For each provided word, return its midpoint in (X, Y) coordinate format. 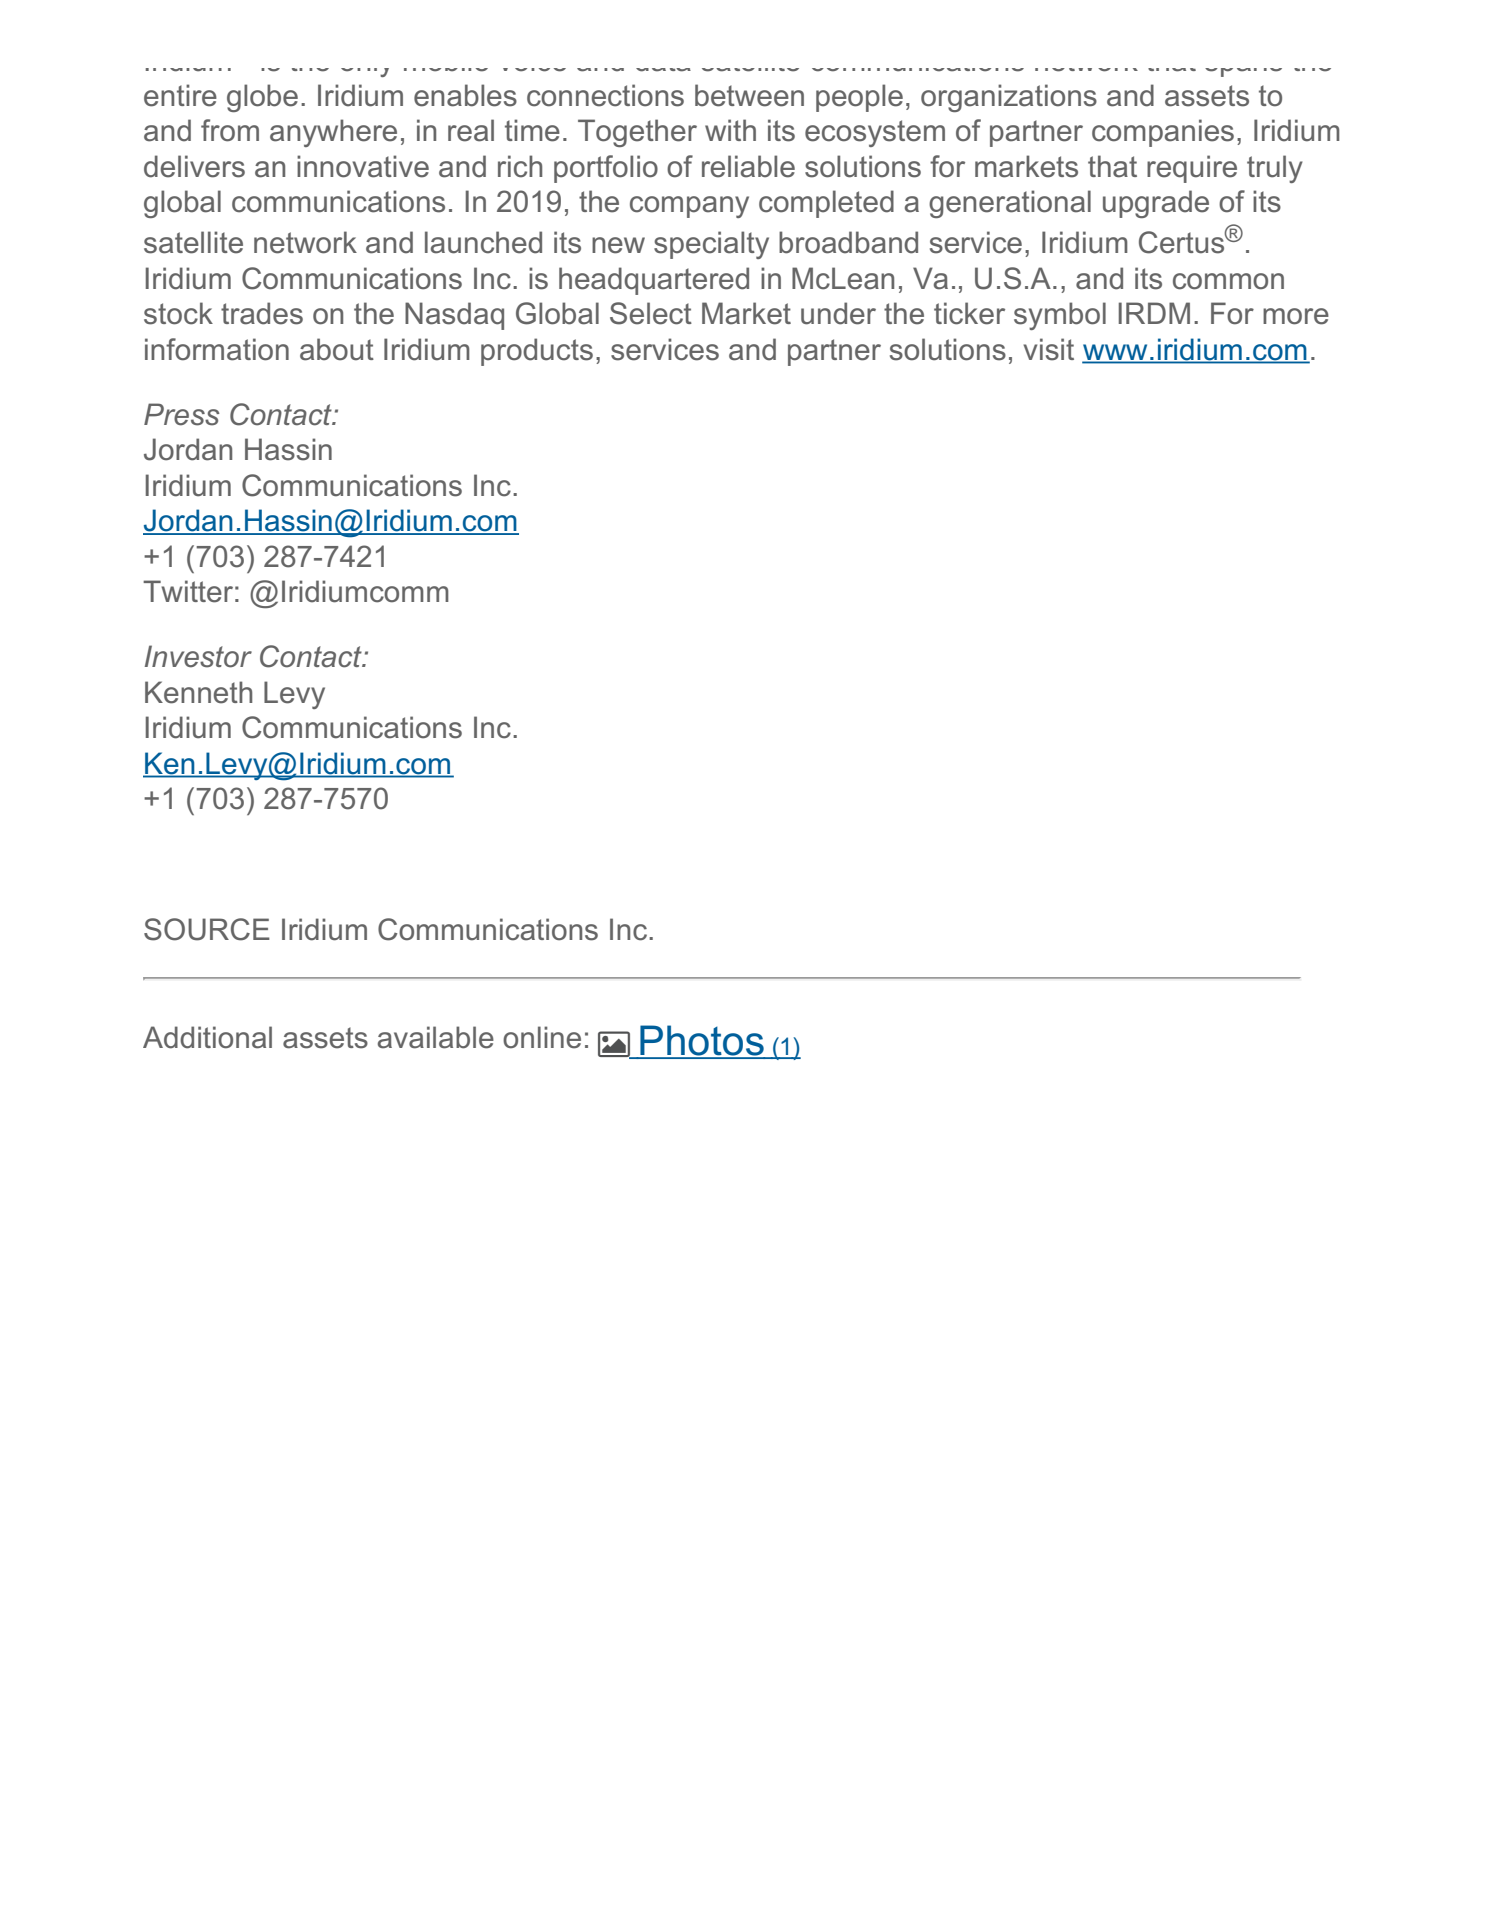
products (537, 352)
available (436, 1037)
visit (1048, 349)
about (337, 349)
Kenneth (198, 692)
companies (1163, 133)
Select (651, 313)
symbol (1060, 316)
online (542, 1037)
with (730, 130)
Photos (702, 1041)
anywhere (333, 133)
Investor (198, 656)
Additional (207, 1037)
